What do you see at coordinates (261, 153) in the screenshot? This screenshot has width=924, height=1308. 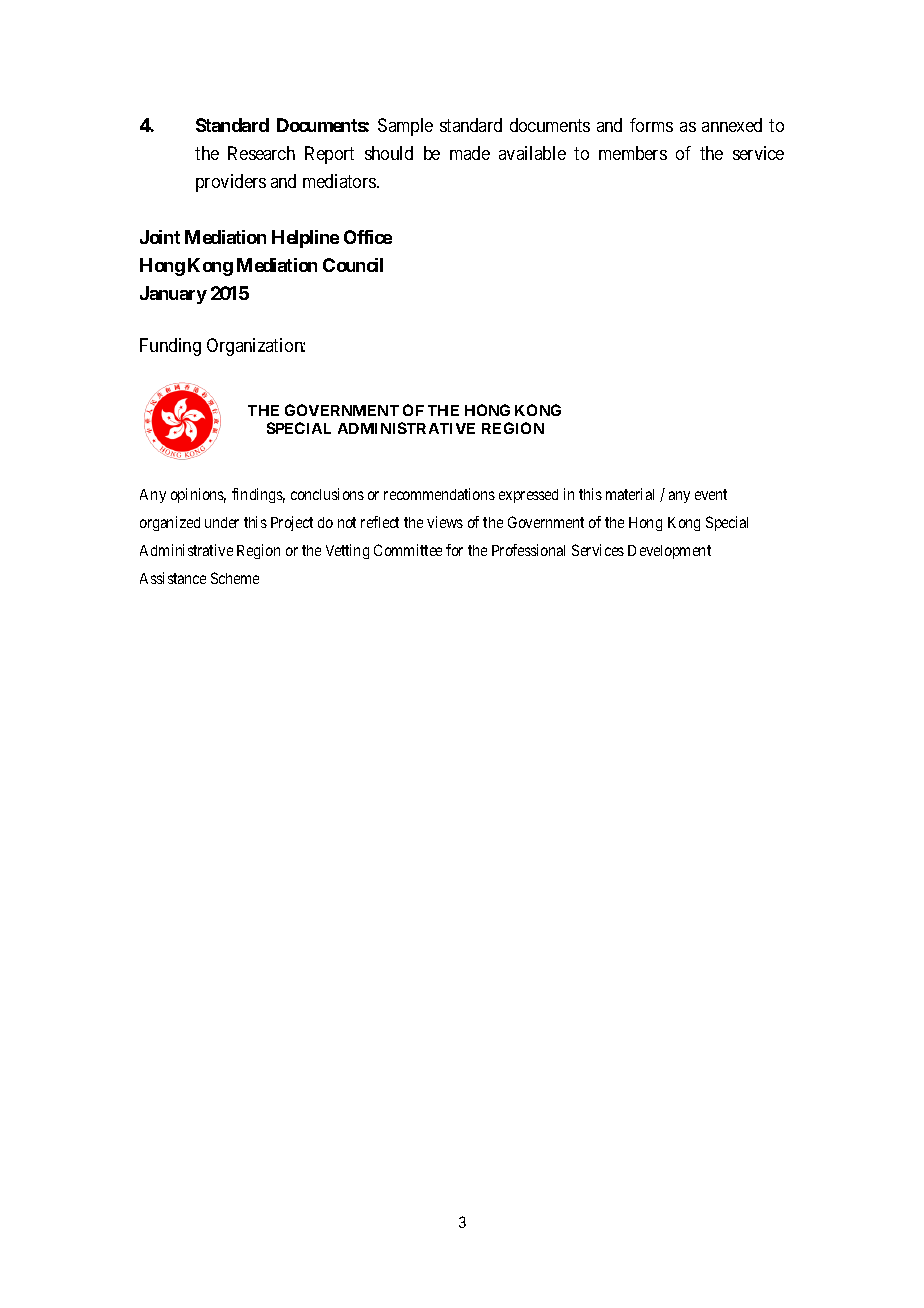 I see `Research` at bounding box center [261, 153].
